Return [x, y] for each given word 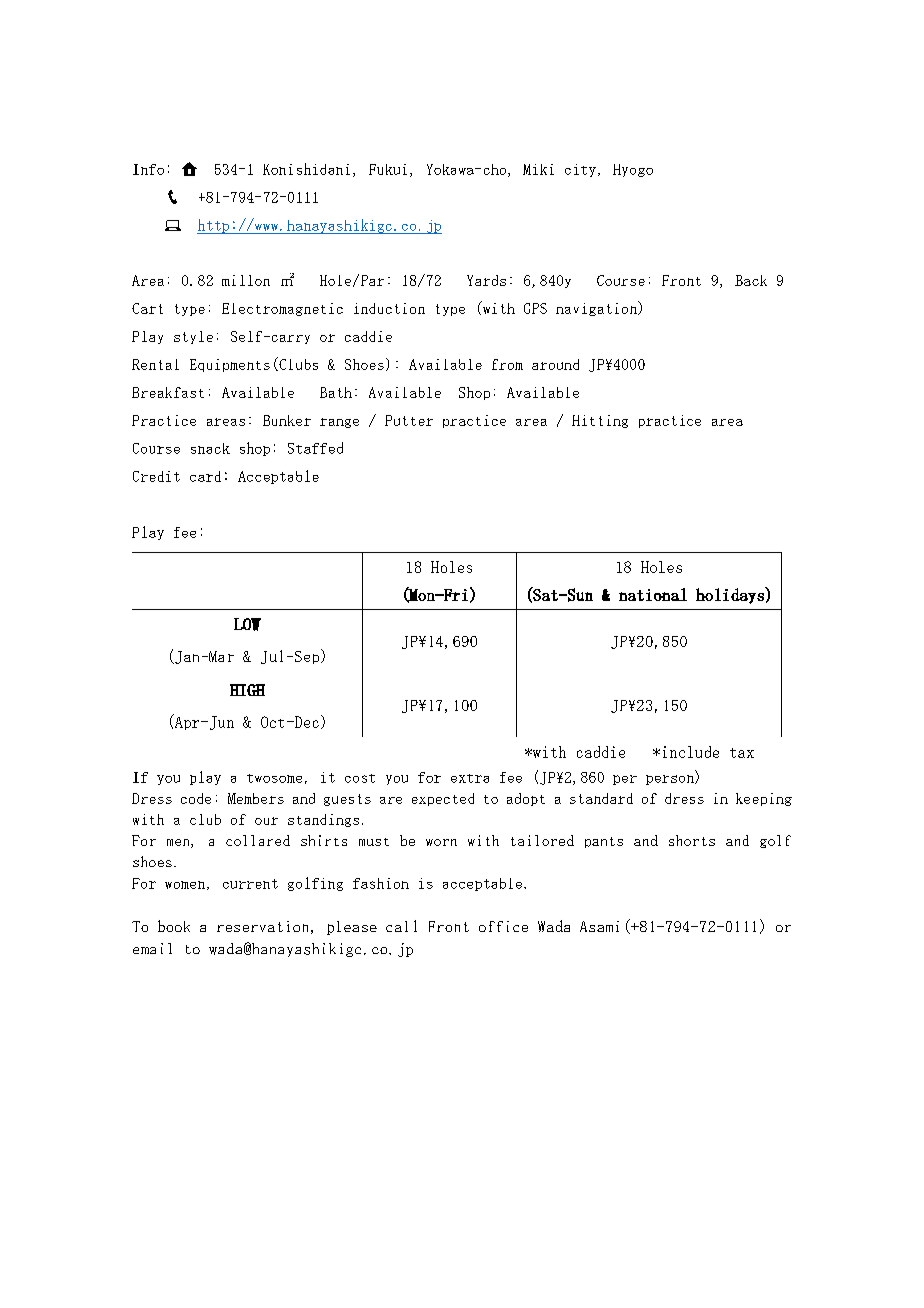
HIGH [247, 690]
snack [210, 448]
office [503, 926]
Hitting [600, 421]
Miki [538, 169]
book [174, 926]
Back [751, 280]
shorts [692, 840]
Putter [409, 420]
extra [470, 778]
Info [148, 169]
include [691, 752]
